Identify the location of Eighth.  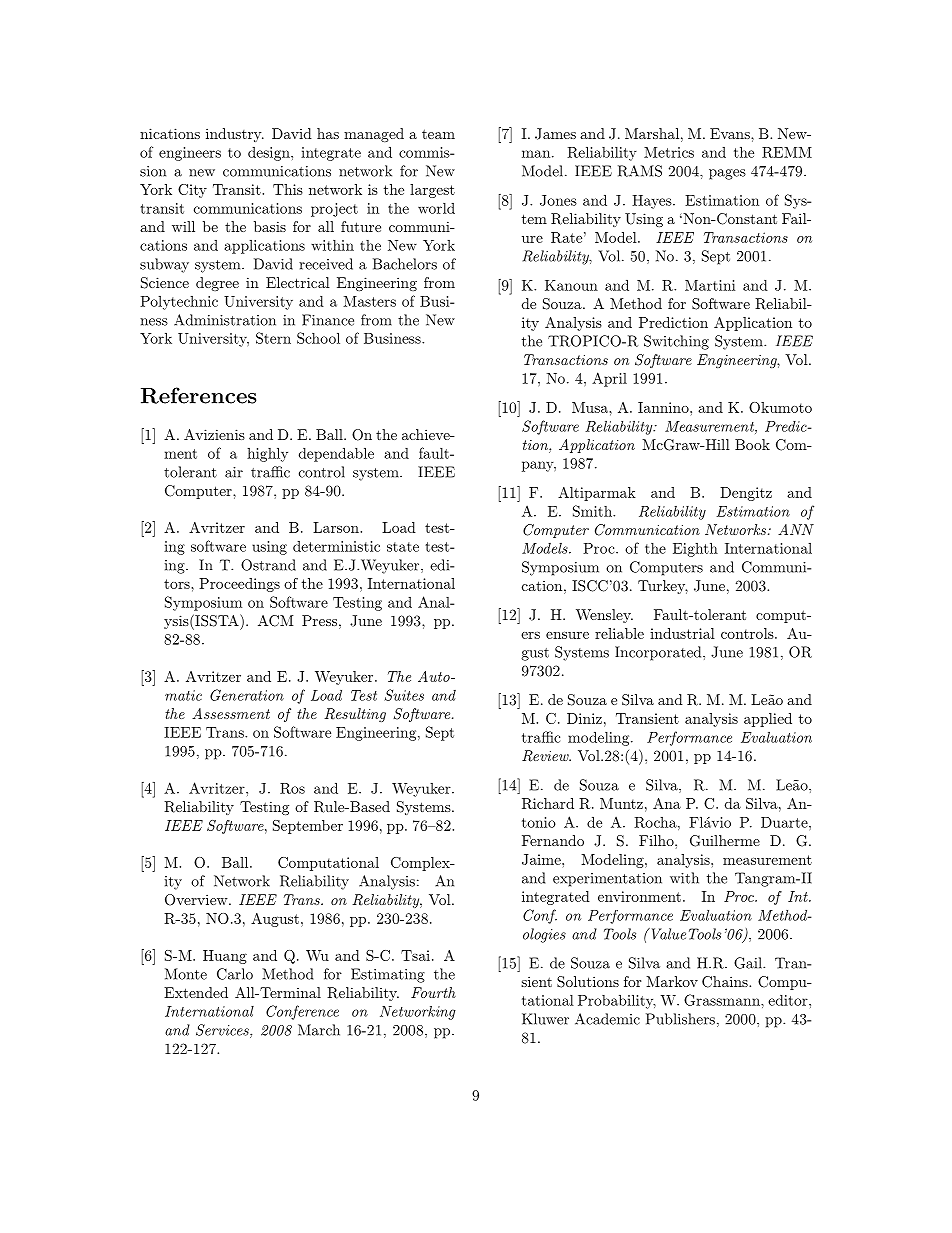
(695, 549).
